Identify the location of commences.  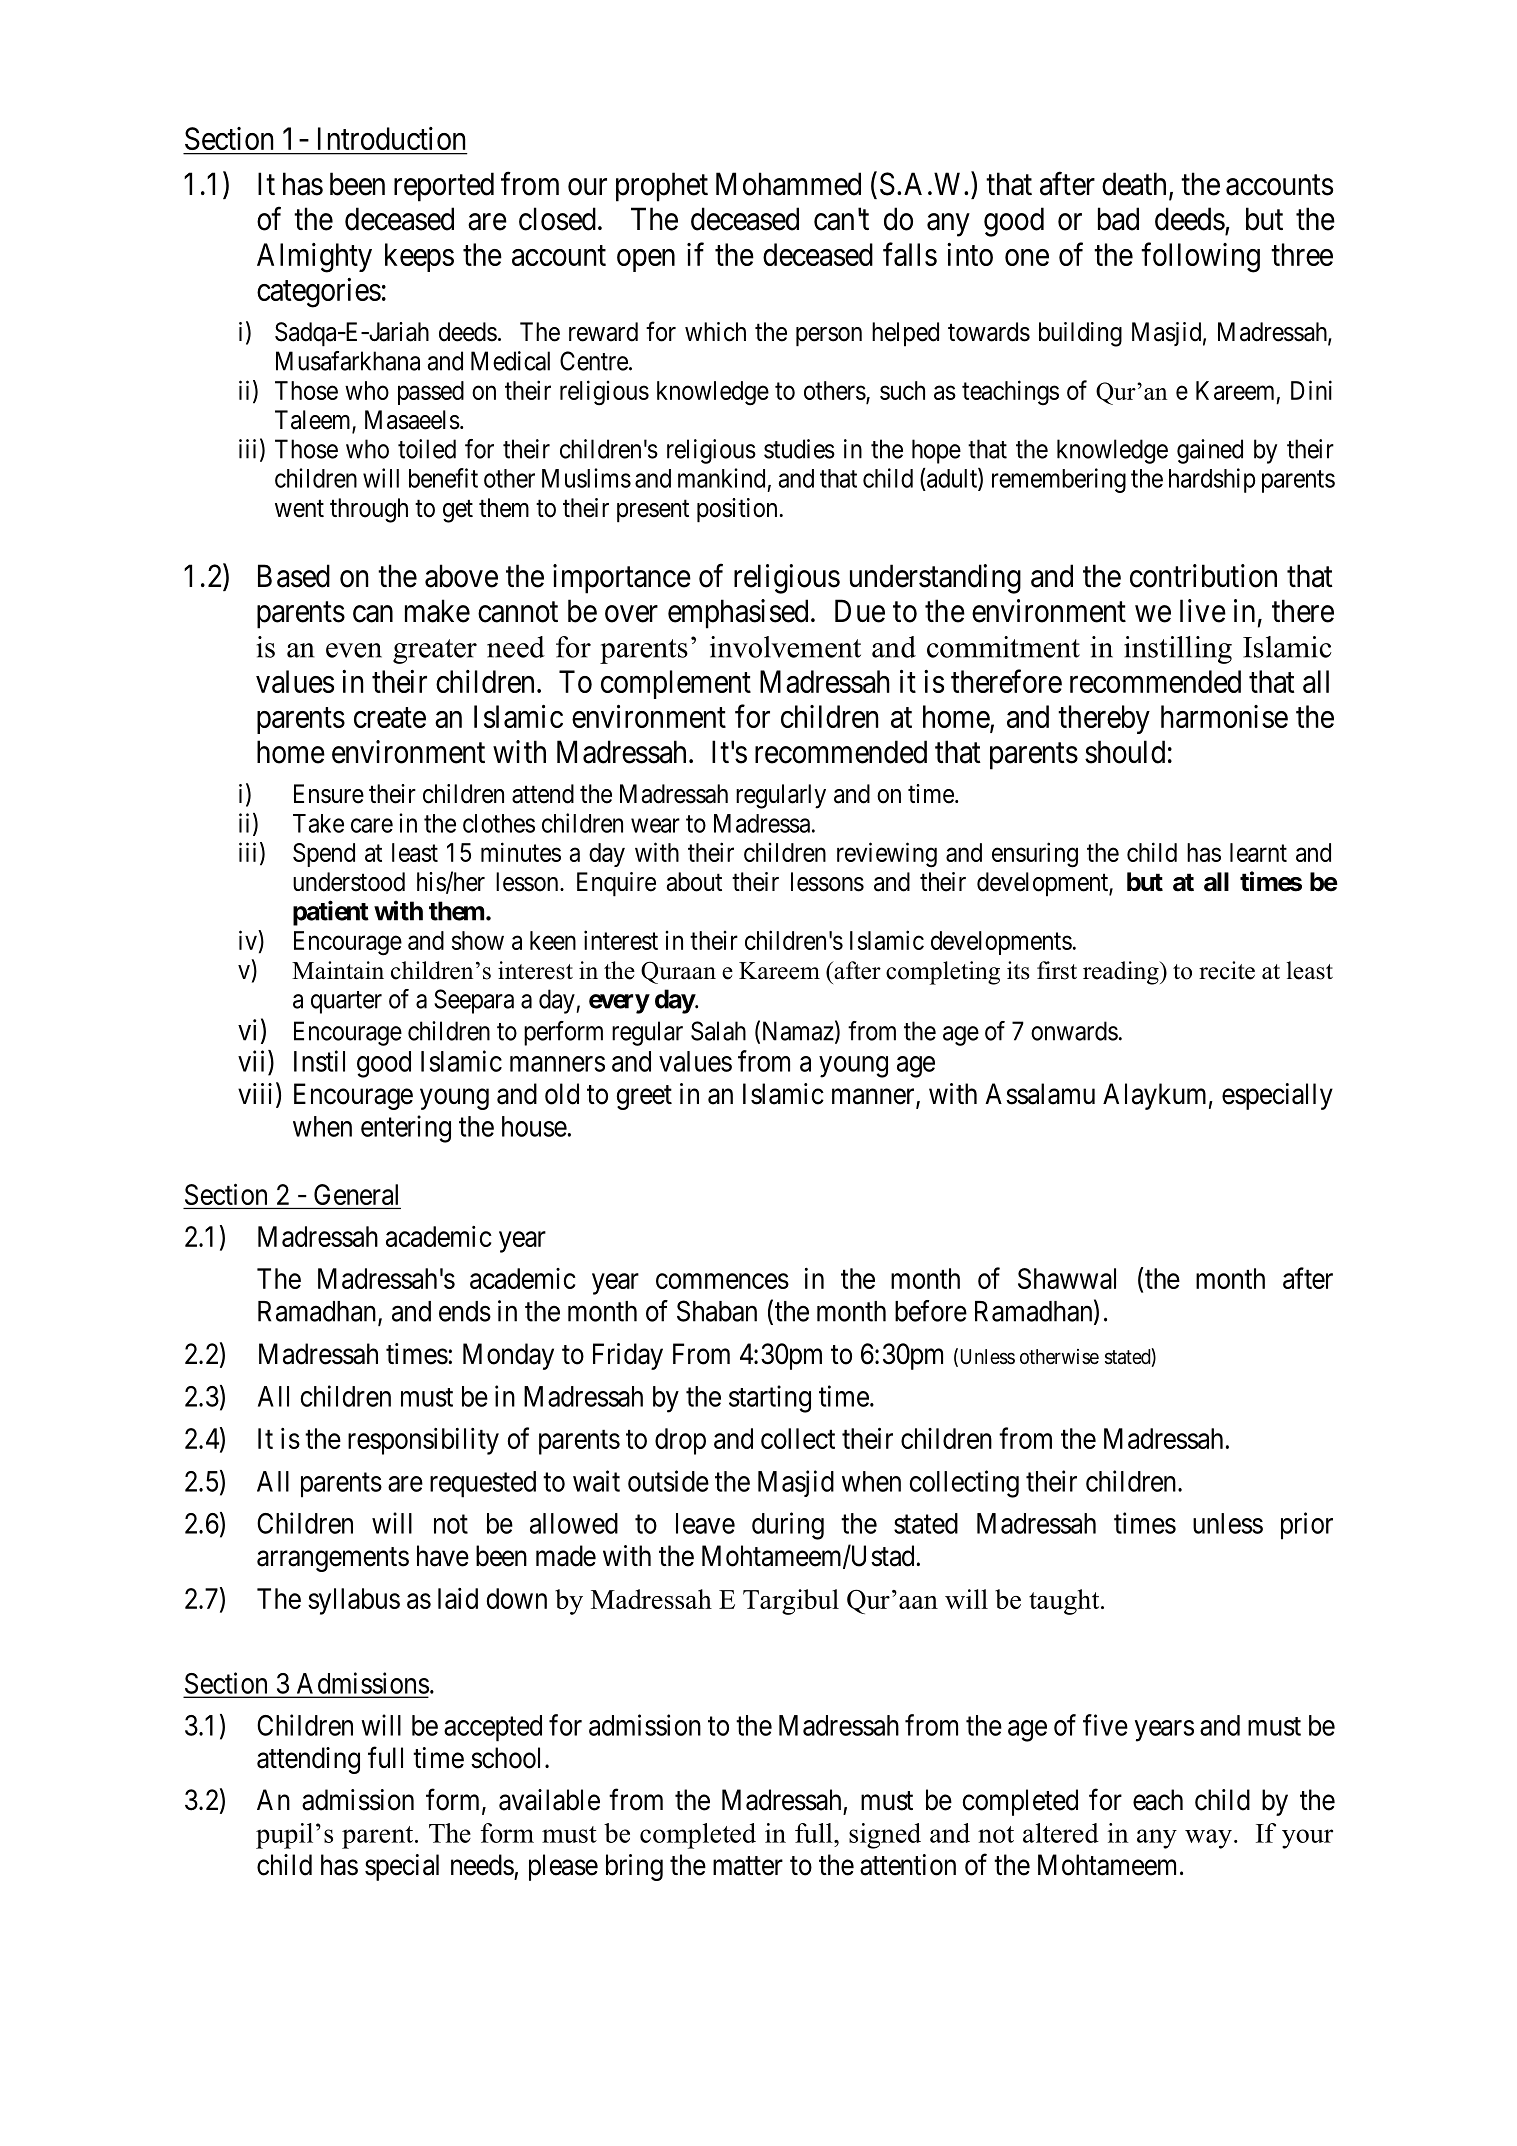
(722, 1281).
